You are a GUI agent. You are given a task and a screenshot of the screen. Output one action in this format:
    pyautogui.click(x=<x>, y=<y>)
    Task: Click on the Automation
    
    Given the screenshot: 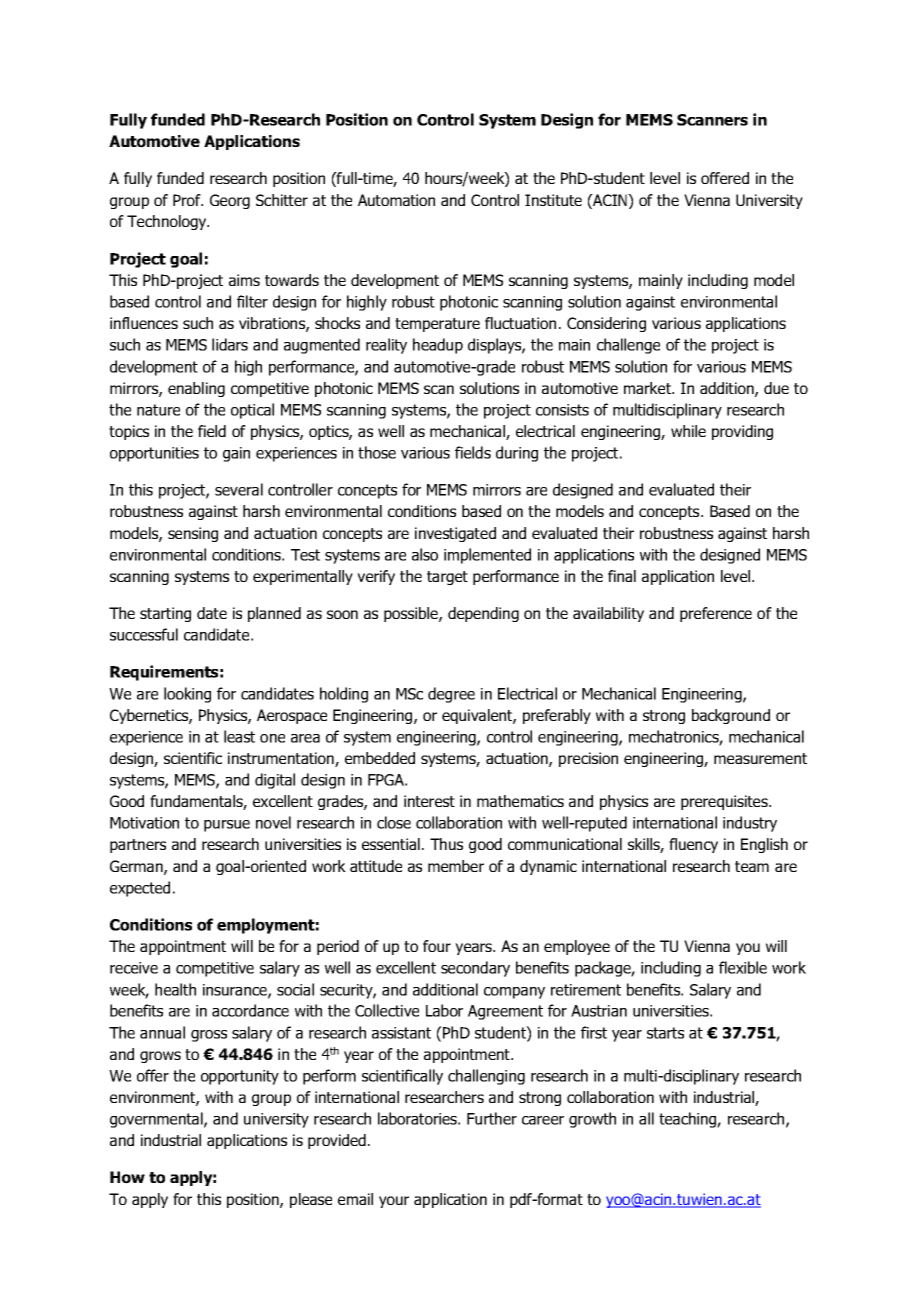 What is the action you would take?
    pyautogui.click(x=396, y=200)
